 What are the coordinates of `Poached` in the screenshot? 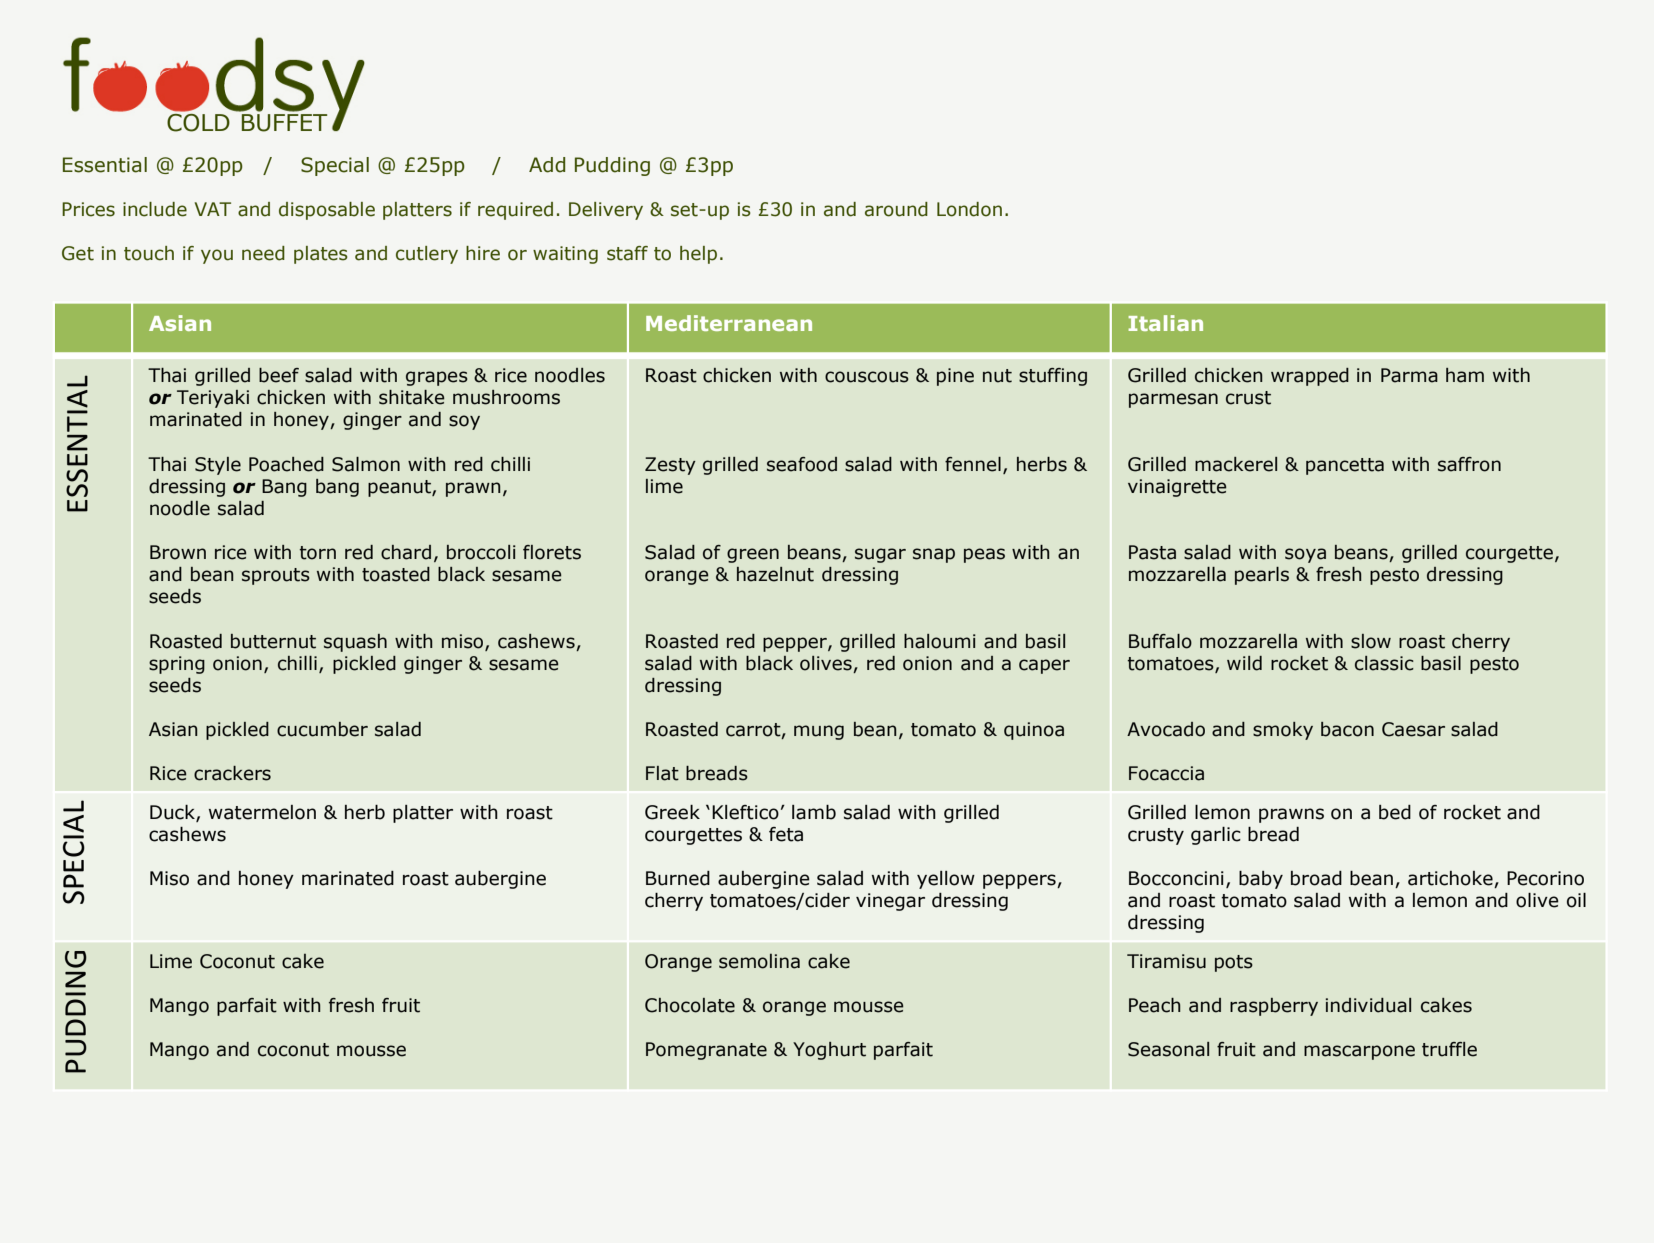 It's located at (286, 464).
